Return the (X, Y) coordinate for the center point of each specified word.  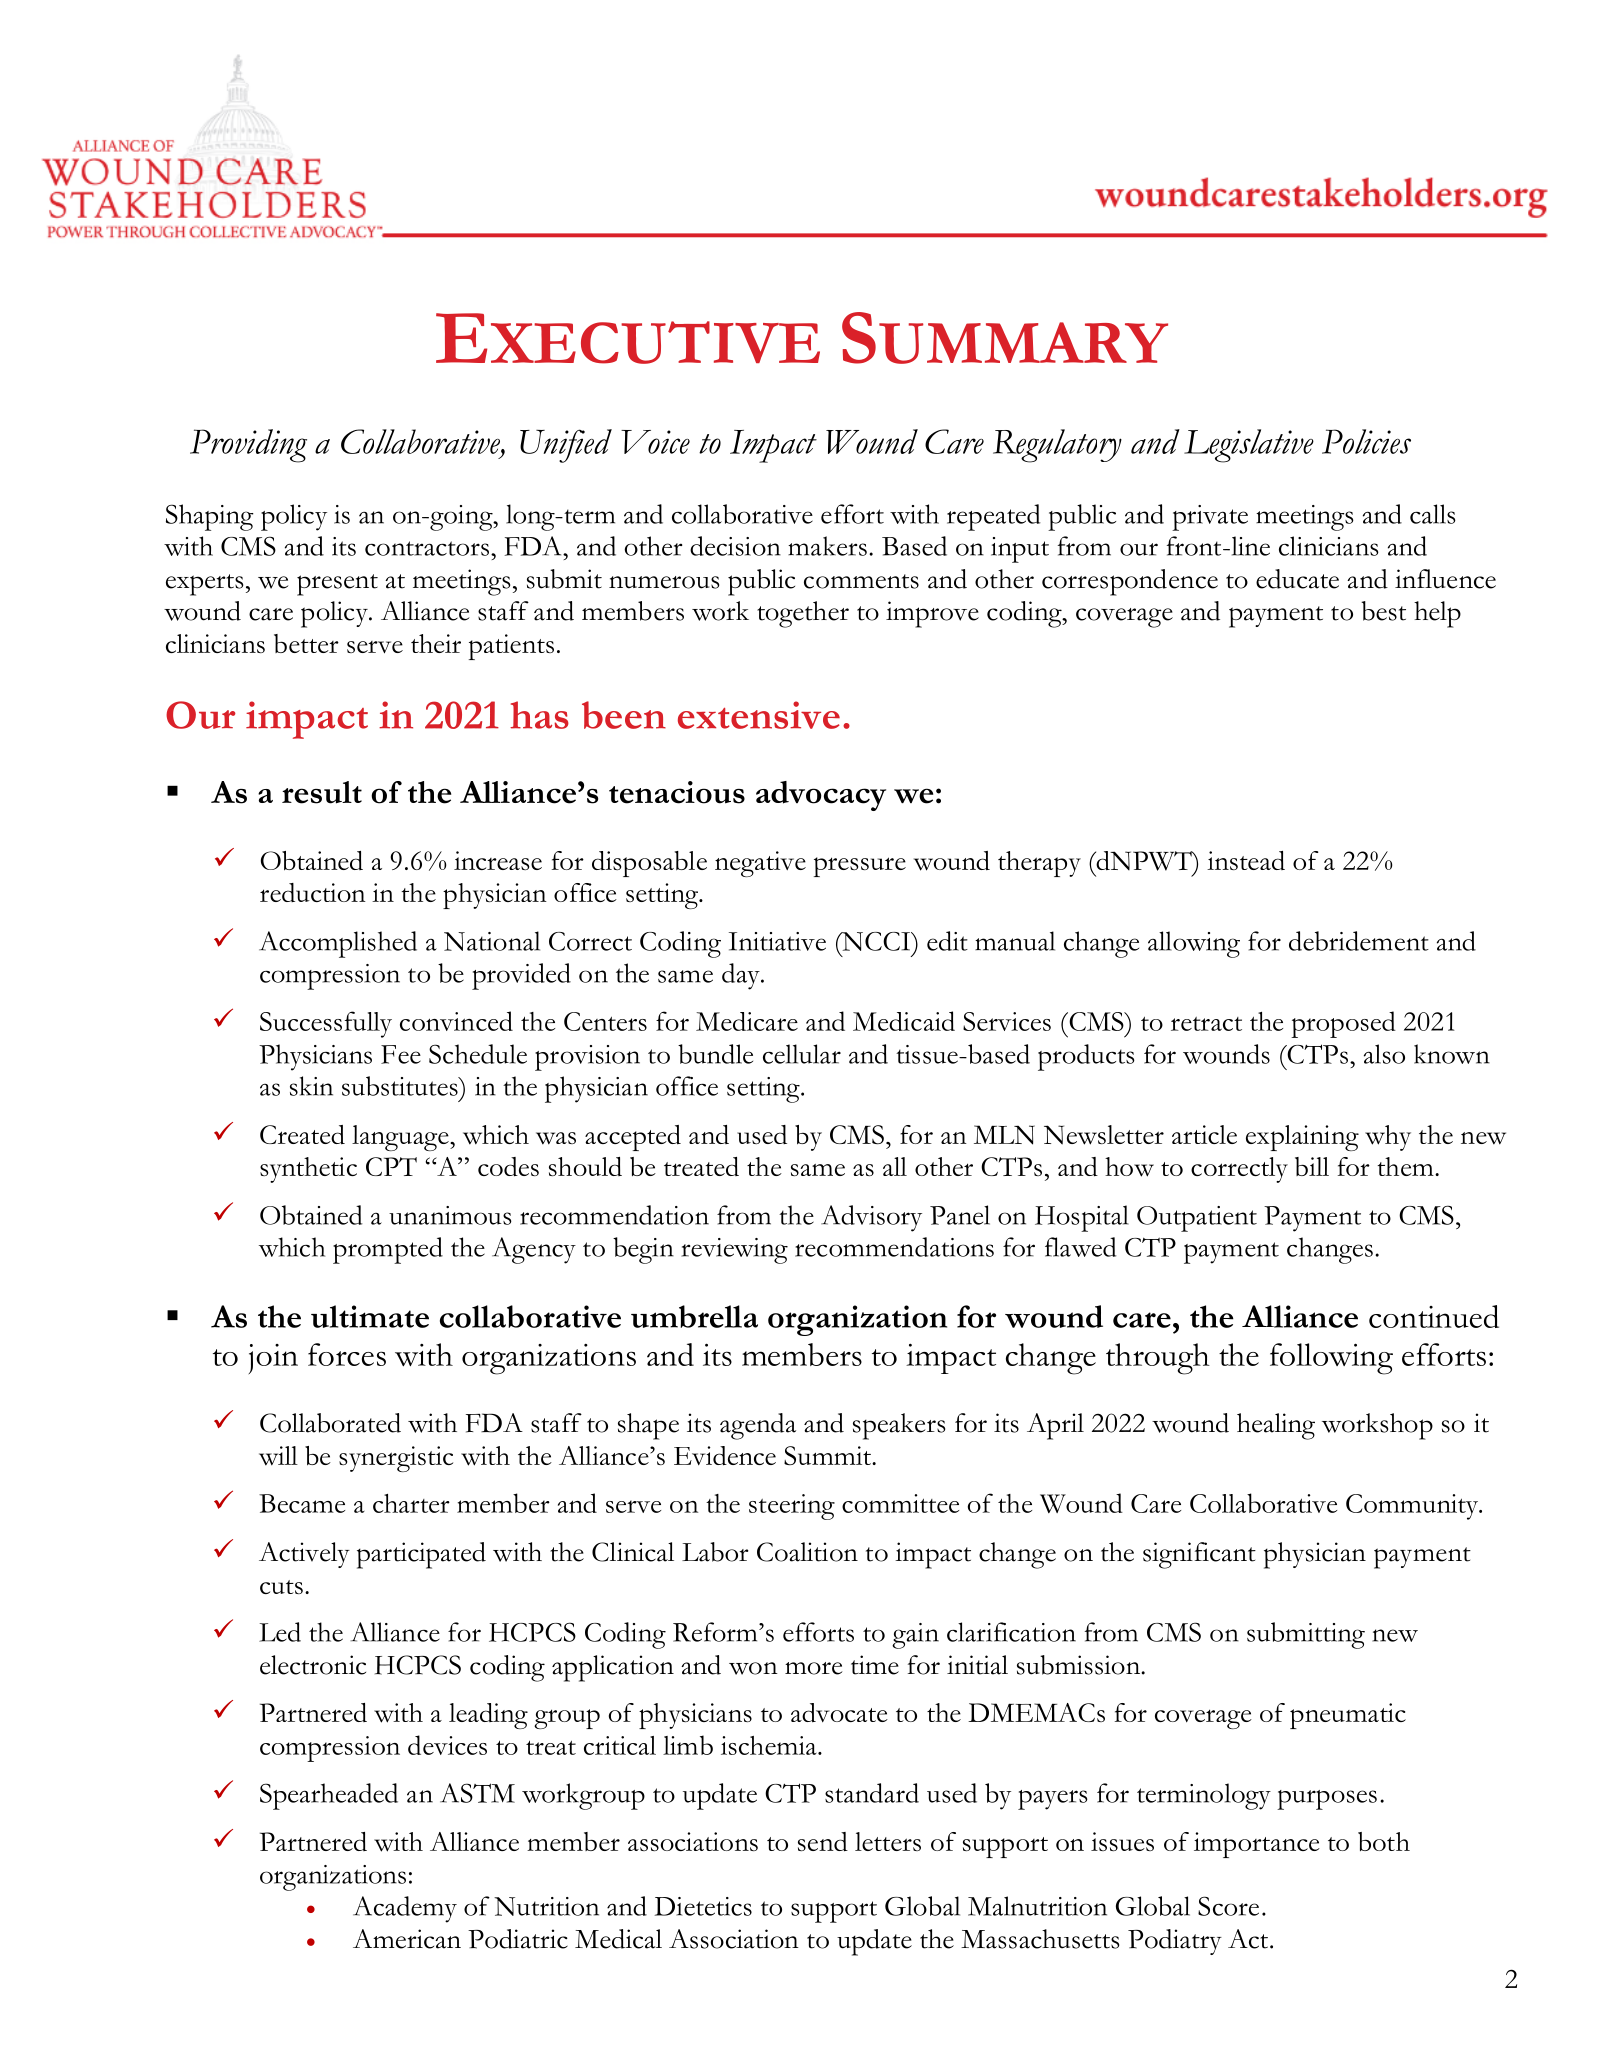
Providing (248, 446)
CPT (391, 1166)
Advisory (871, 1218)
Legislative (1249, 446)
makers (827, 546)
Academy (405, 1909)
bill (1312, 1166)
